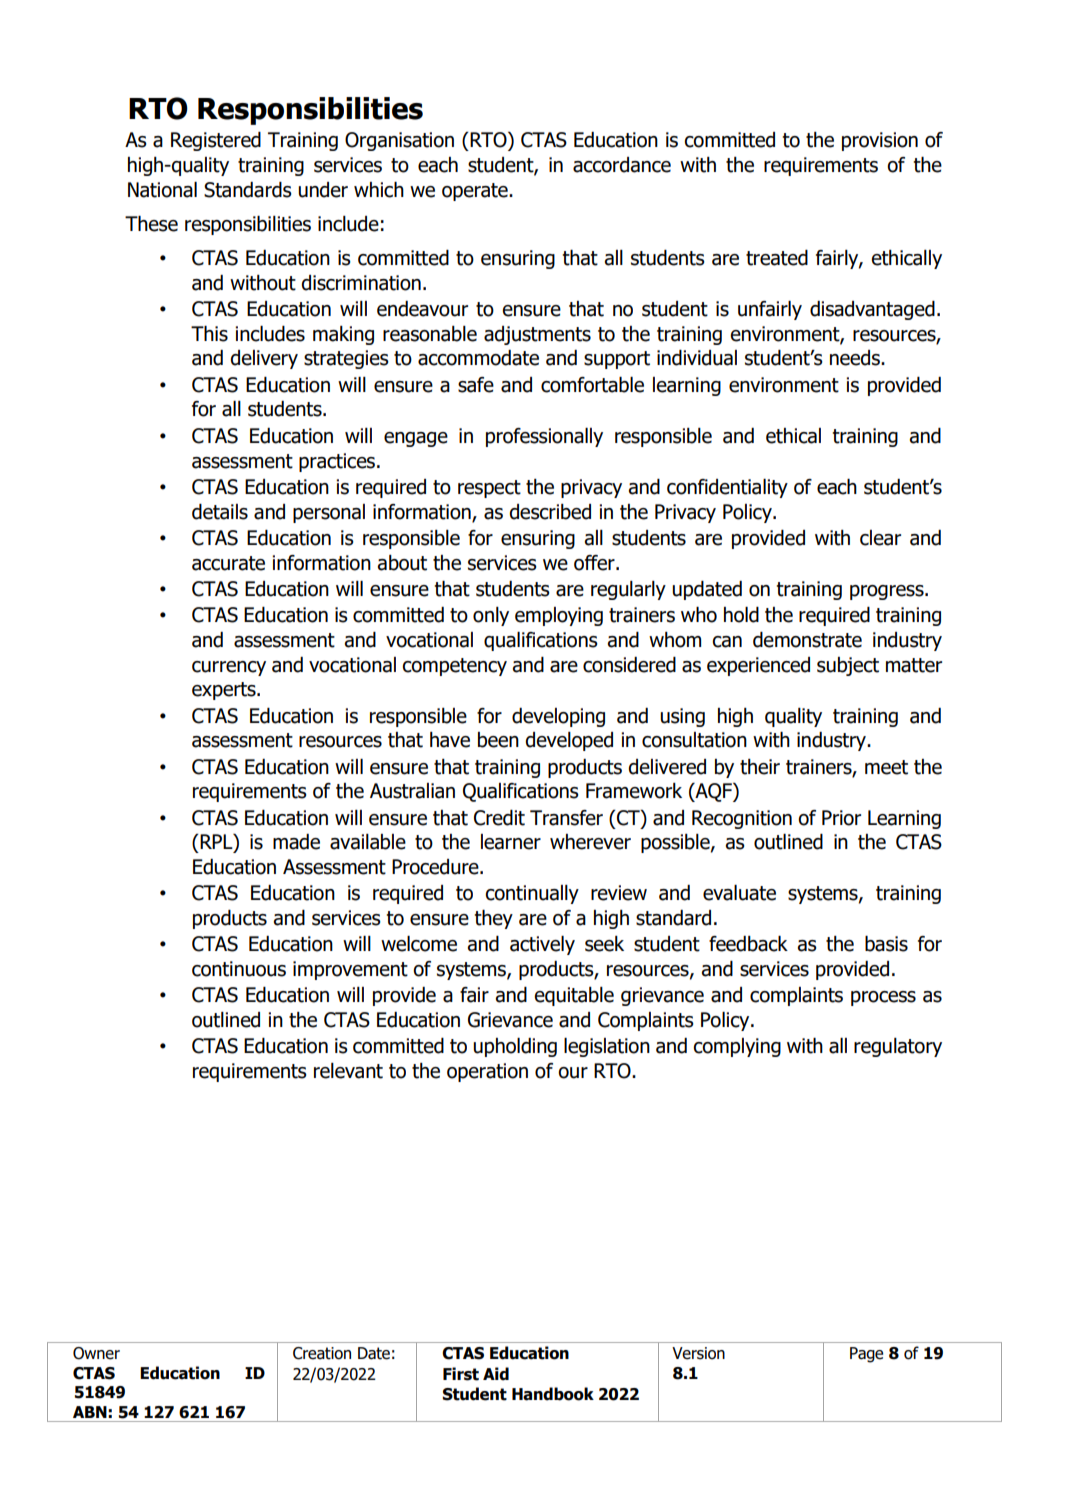 Image resolution: width=1068 pixels, height=1510 pixels. Describe the element at coordinates (880, 141) in the image. I see `provision` at that location.
